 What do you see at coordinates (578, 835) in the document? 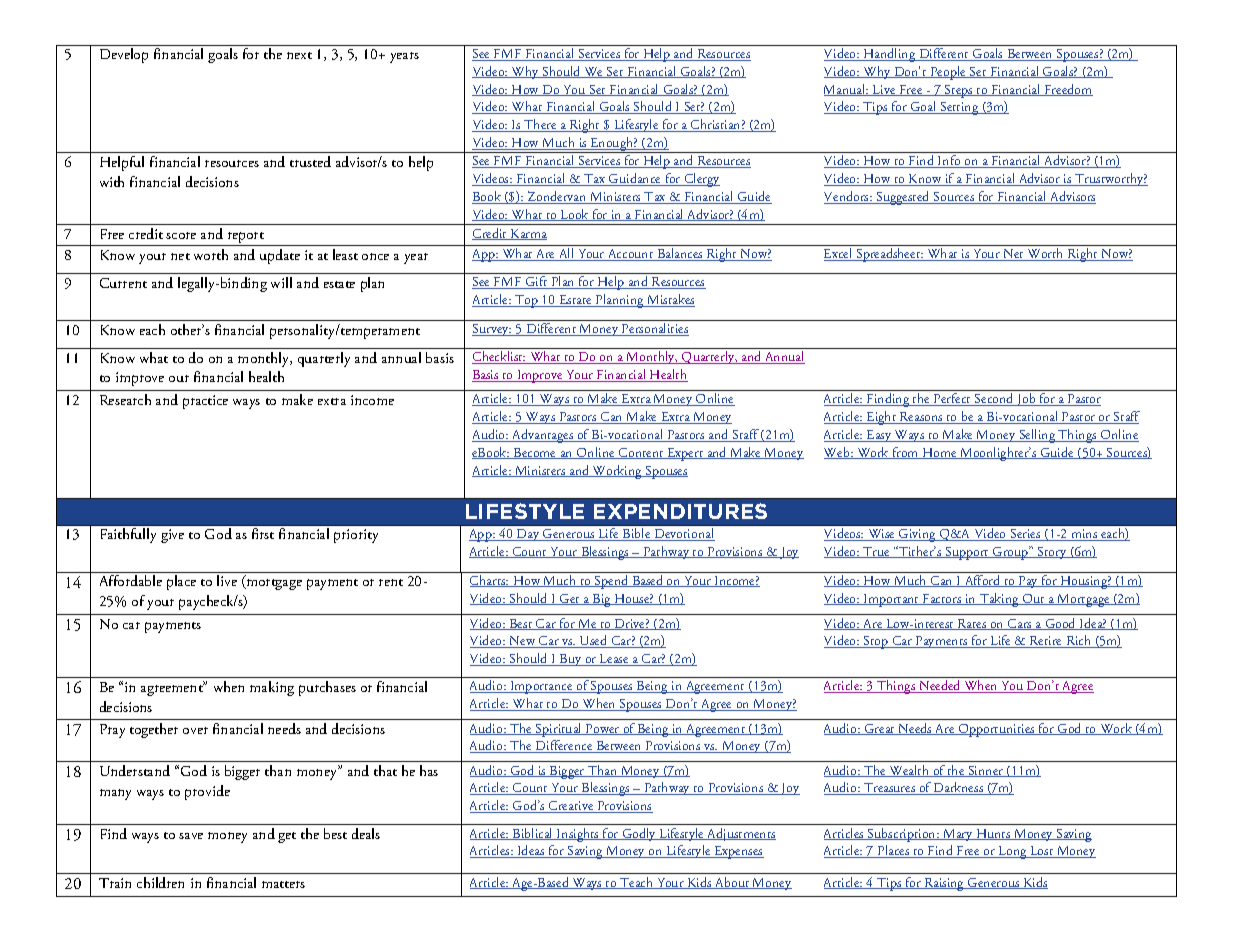
I see `Insights` at bounding box center [578, 835].
